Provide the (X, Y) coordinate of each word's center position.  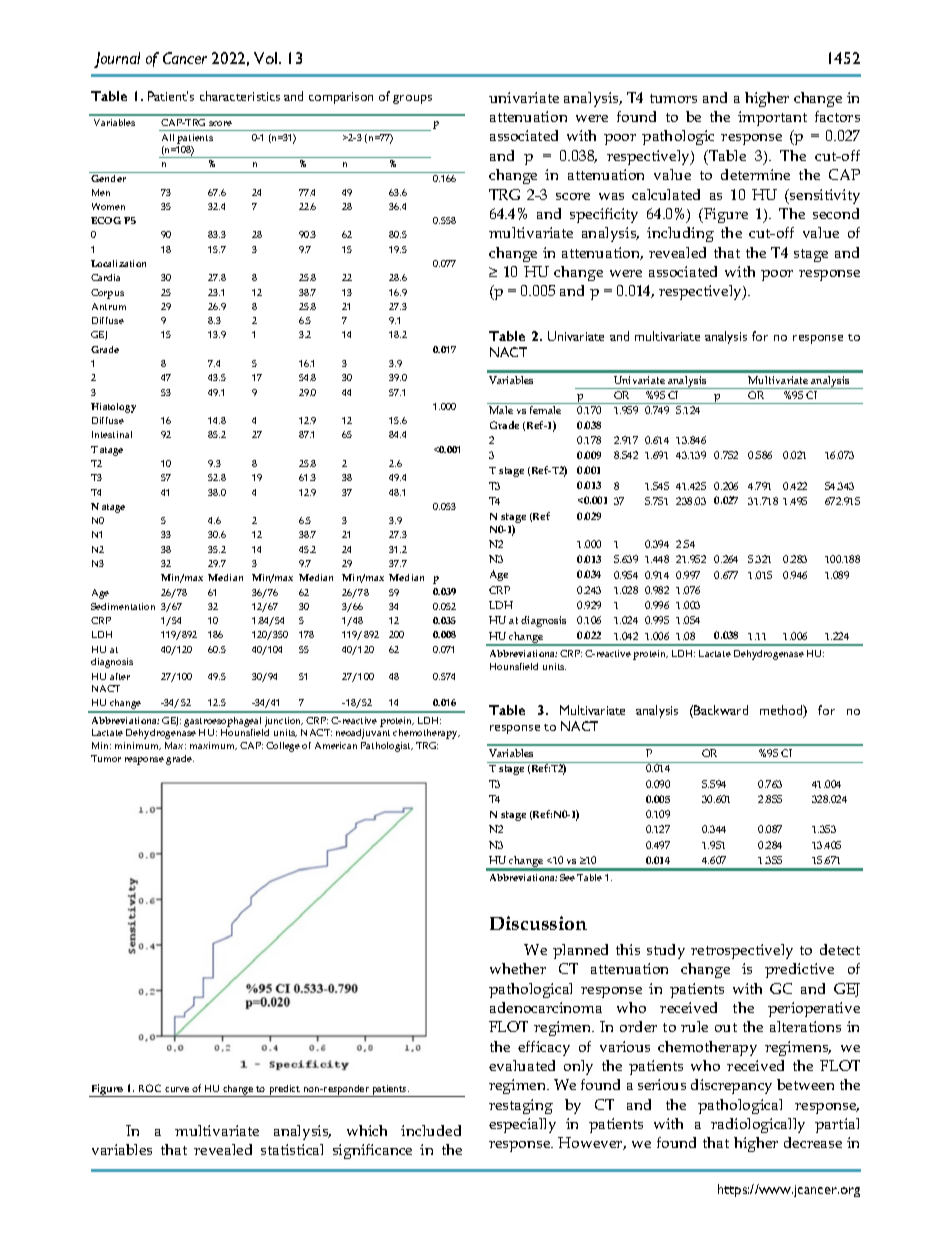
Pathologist (387, 747)
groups (412, 99)
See (567, 877)
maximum (213, 746)
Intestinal (112, 434)
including (680, 234)
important (772, 118)
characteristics (240, 96)
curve (177, 1089)
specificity (604, 215)
